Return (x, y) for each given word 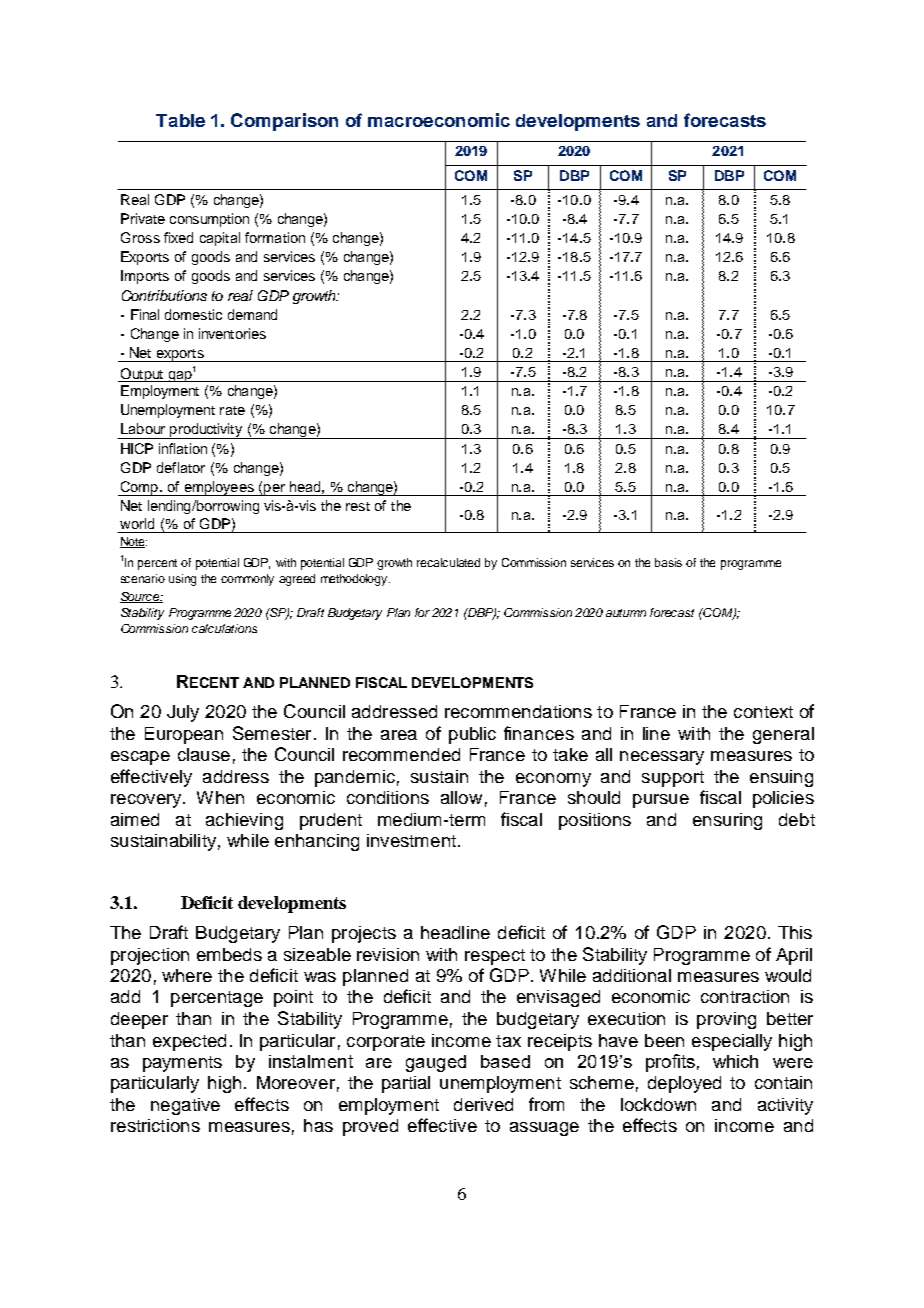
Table (180, 120)
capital (220, 239)
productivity (206, 431)
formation (275, 237)
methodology (355, 580)
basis (668, 562)
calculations (224, 628)
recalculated (448, 562)
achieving (244, 821)
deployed (684, 1084)
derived (483, 1104)
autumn (626, 613)
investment (411, 840)
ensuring (727, 821)
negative (185, 1106)
